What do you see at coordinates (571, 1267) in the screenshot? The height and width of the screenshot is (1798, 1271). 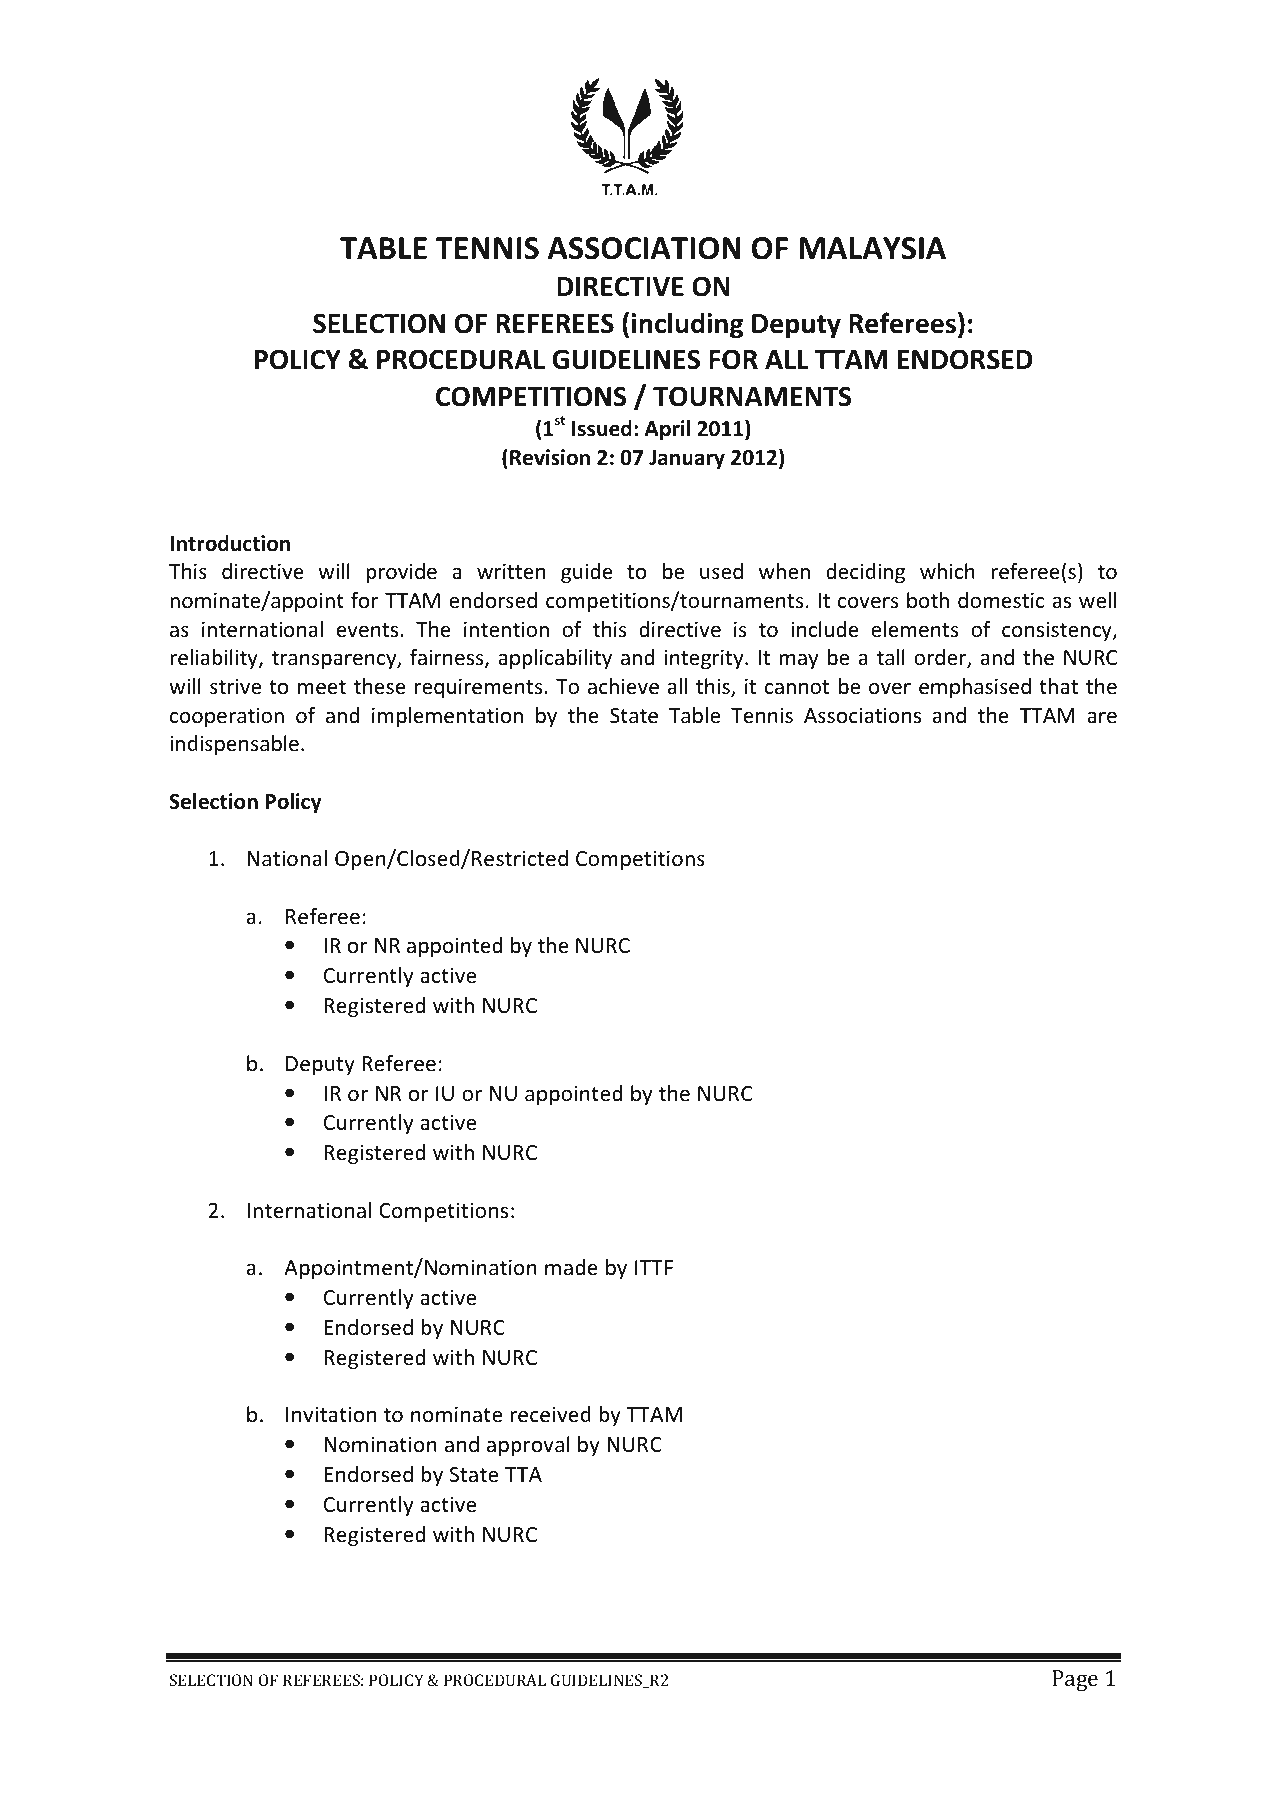 I see `made` at bounding box center [571, 1267].
